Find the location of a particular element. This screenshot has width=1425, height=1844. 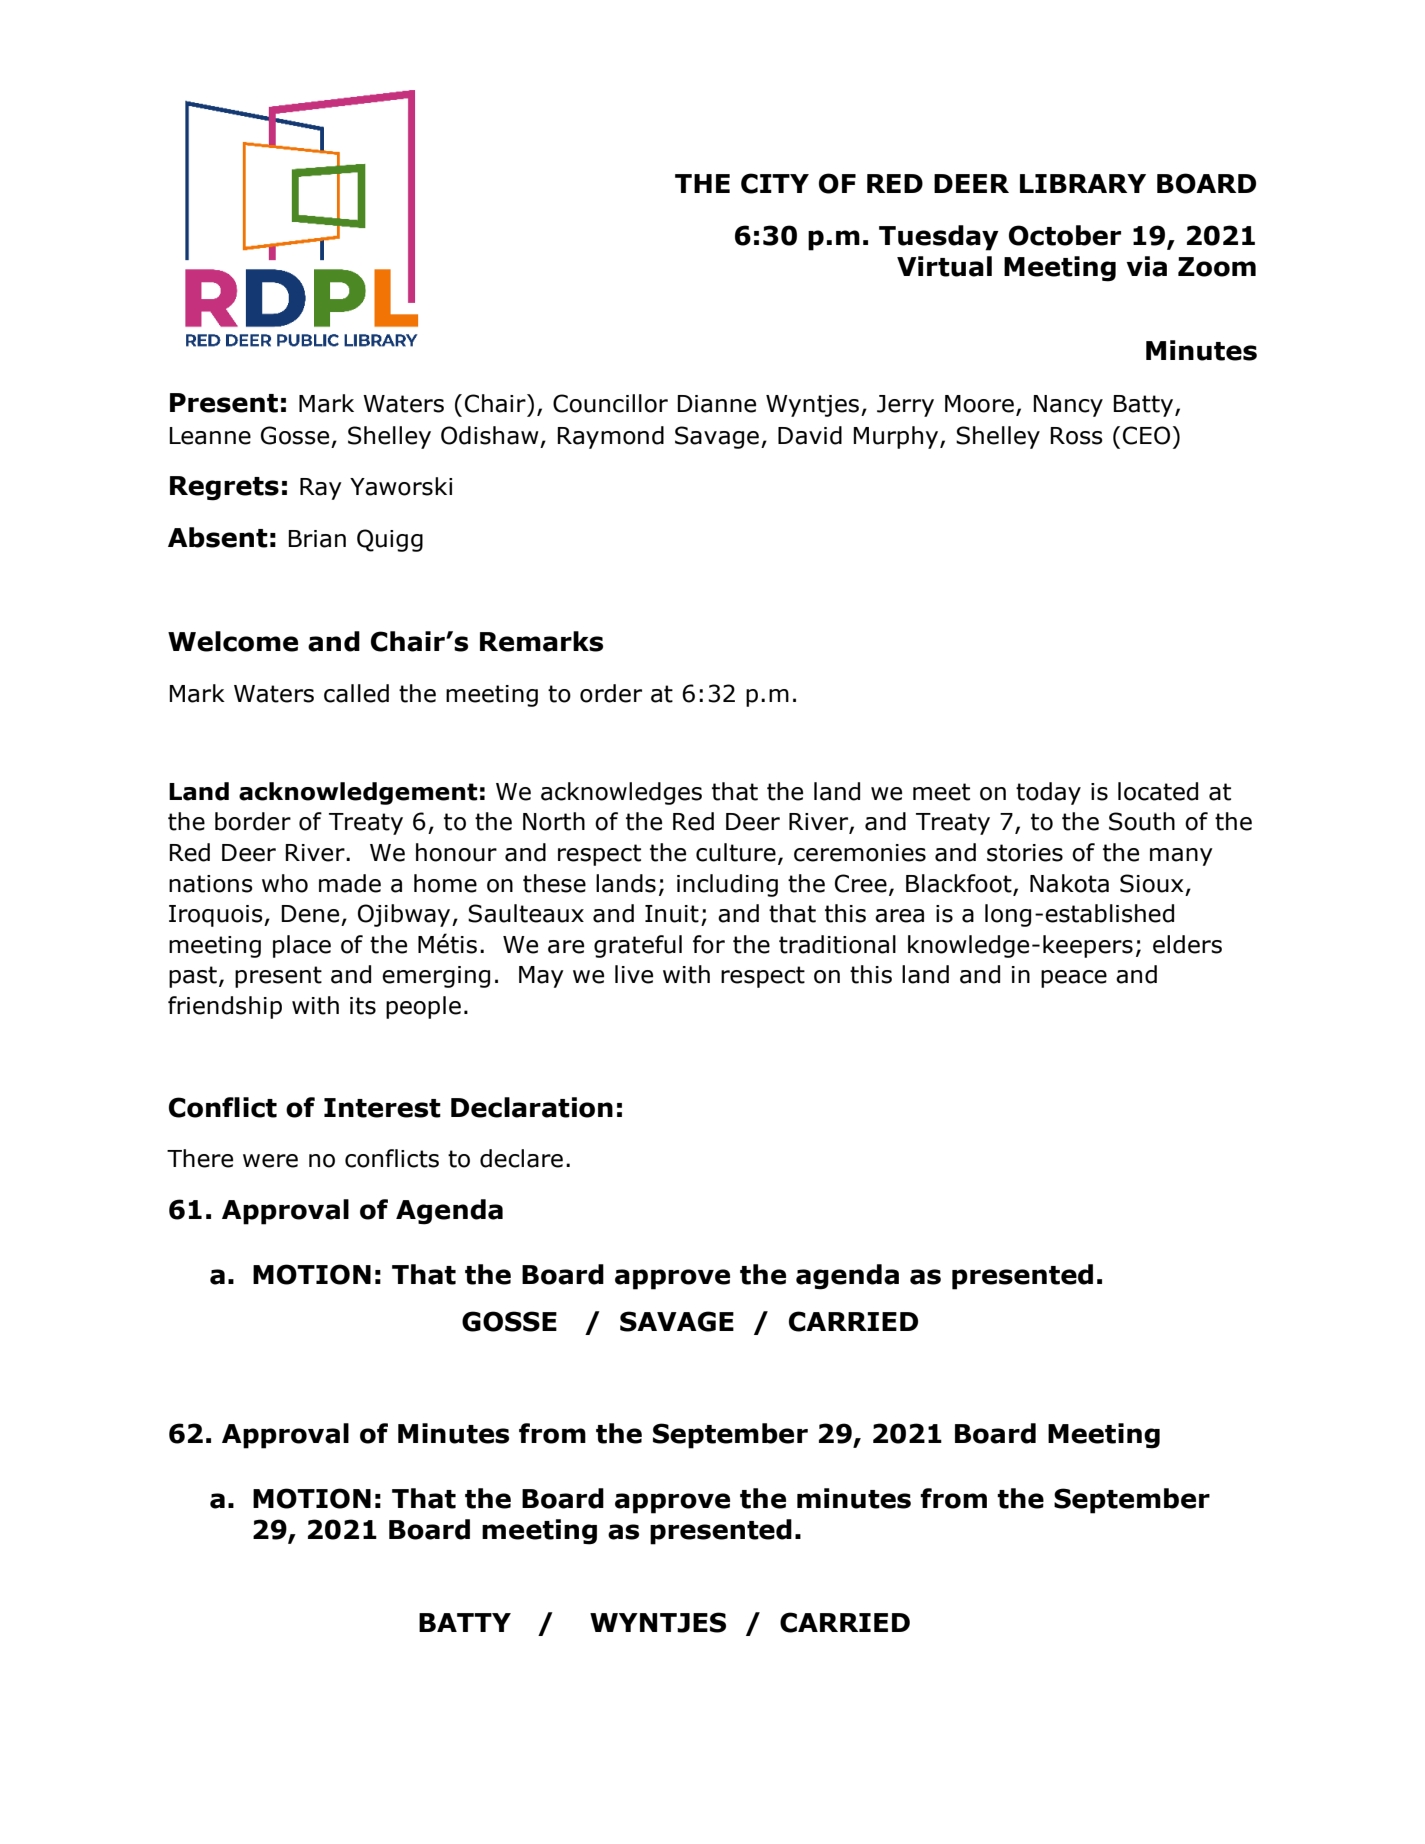

were is located at coordinates (270, 1161).
